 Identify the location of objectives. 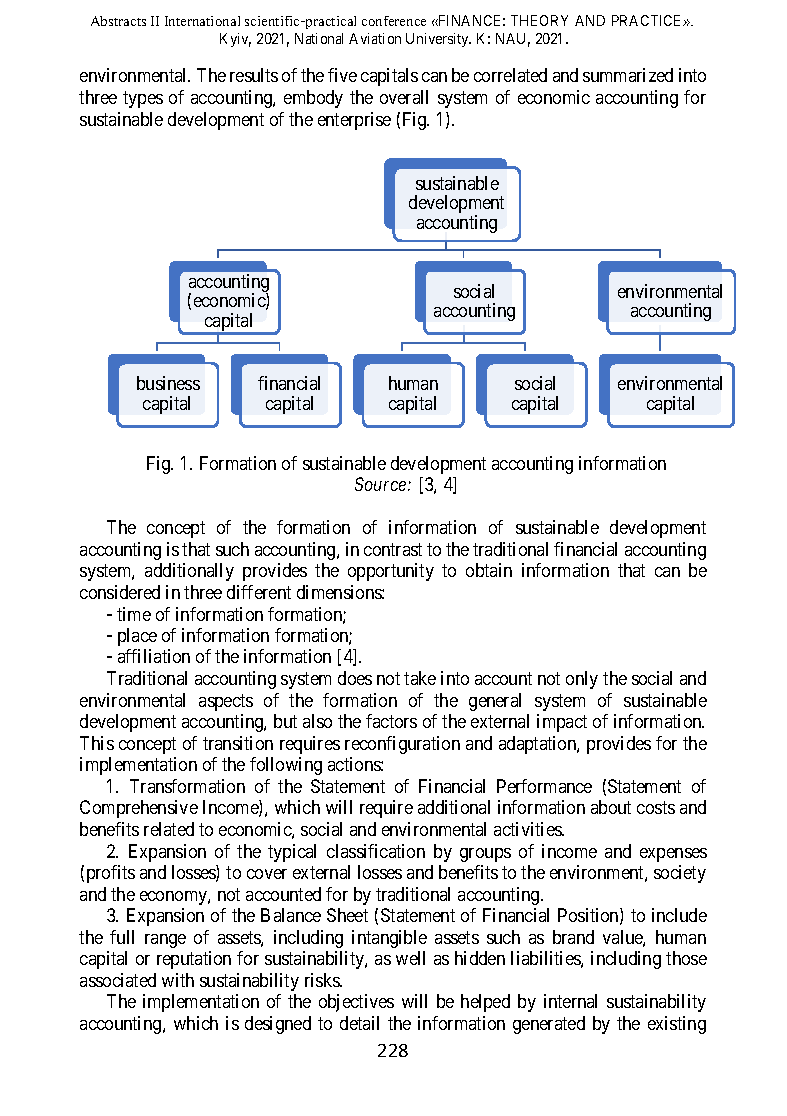
(356, 1003).
